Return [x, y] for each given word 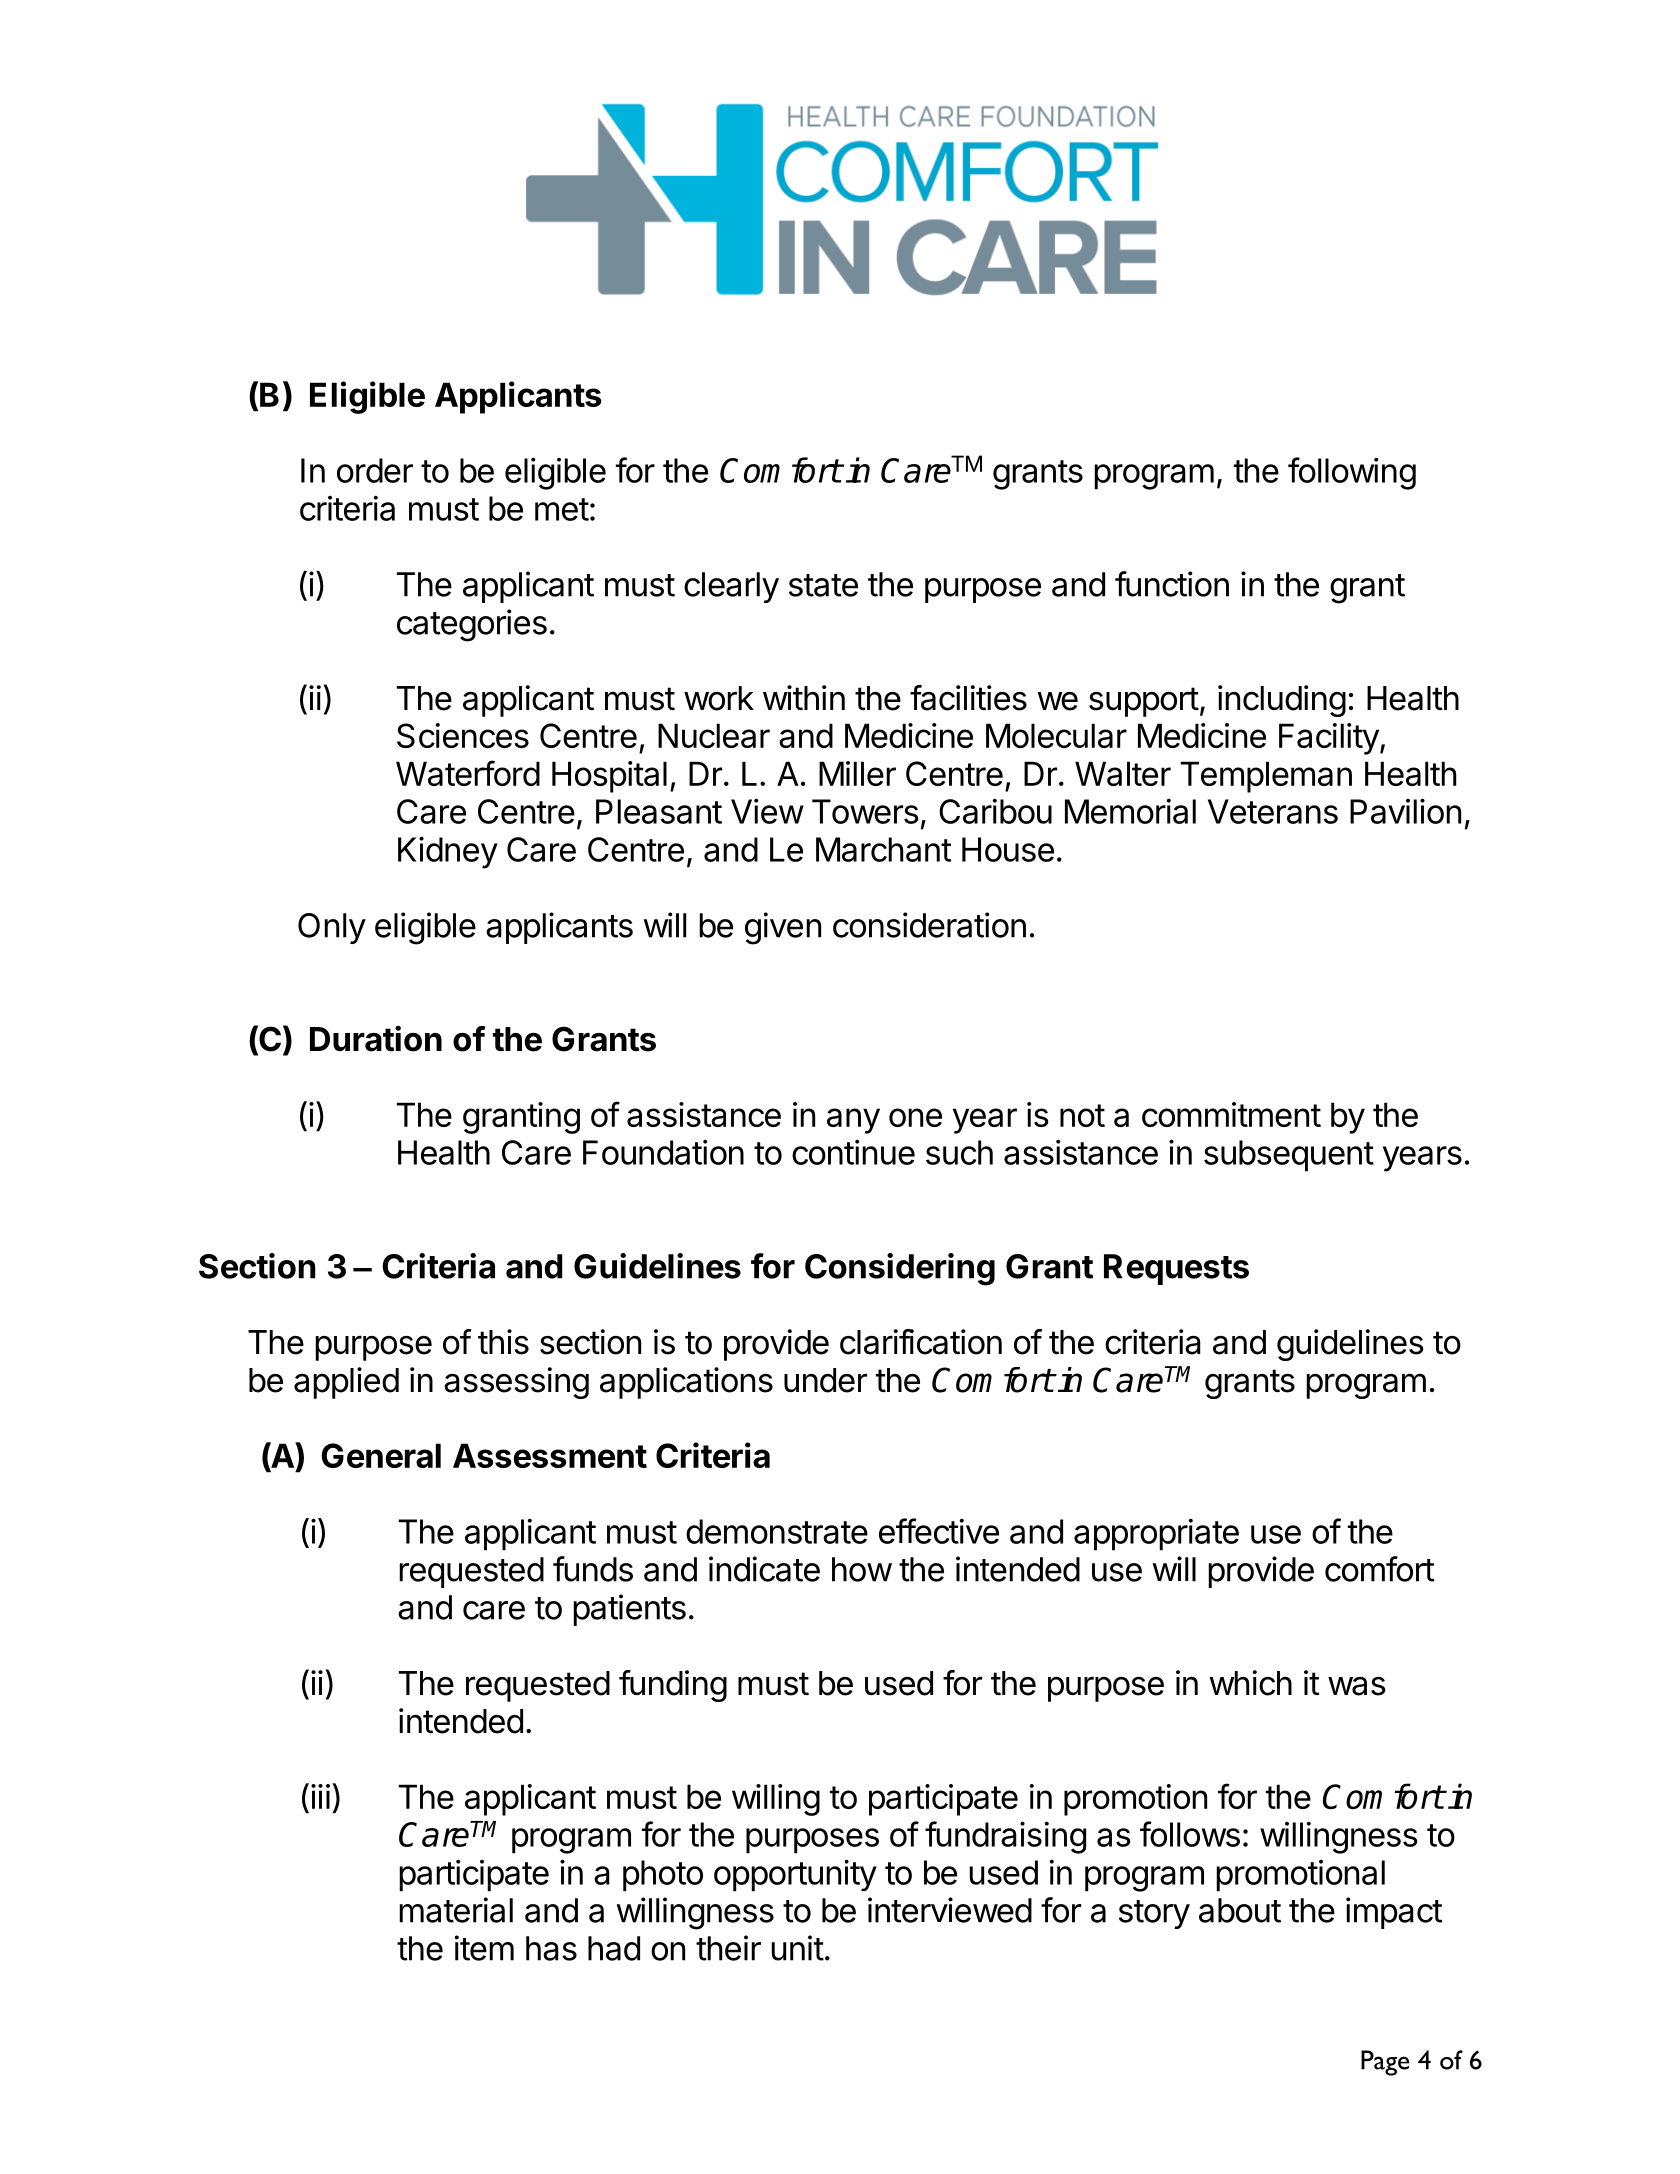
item [484, 1948]
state [823, 585]
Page [1385, 2063]
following [1352, 473]
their [728, 1948]
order [375, 470]
